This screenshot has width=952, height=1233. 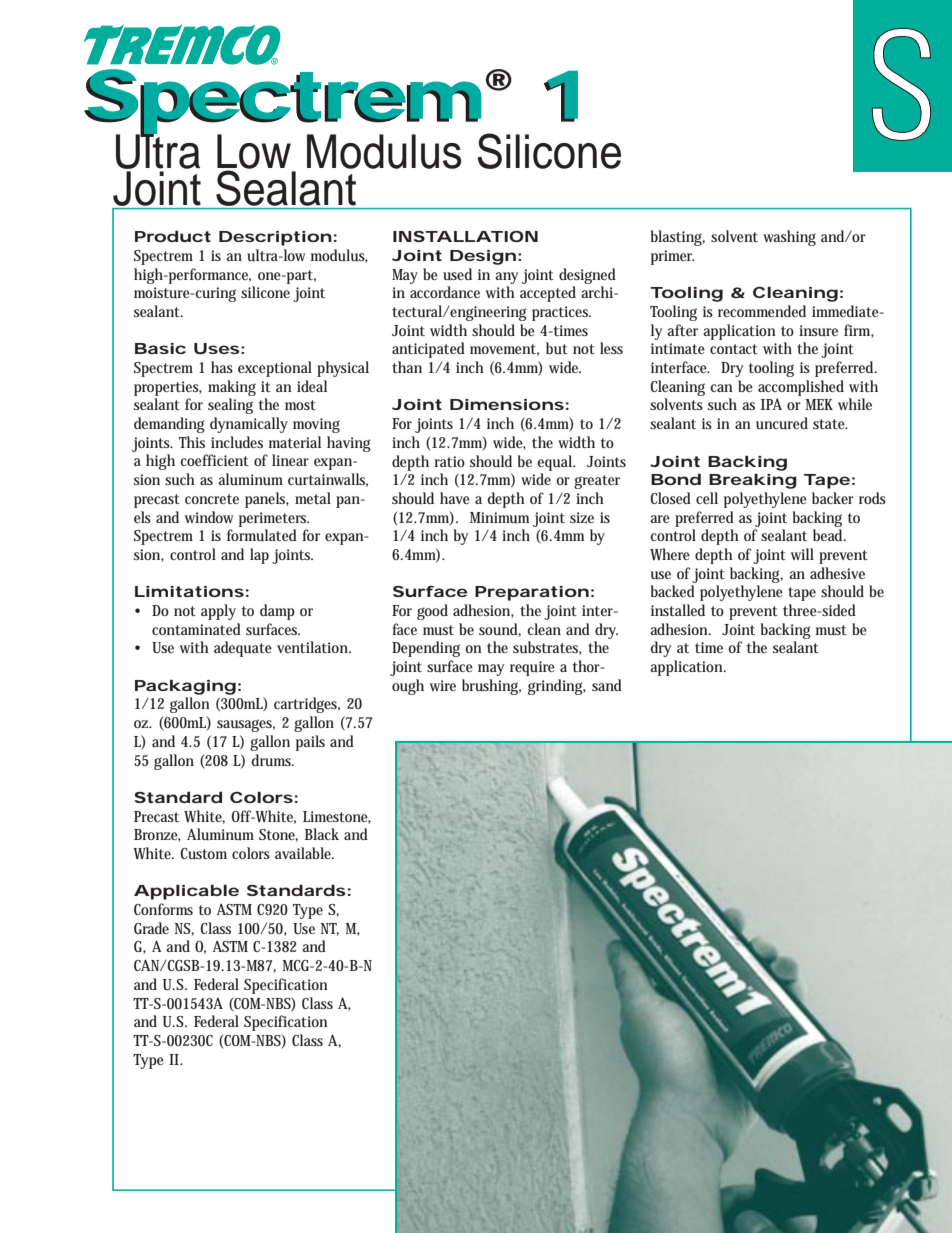 What do you see at coordinates (259, 556) in the screenshot?
I see `lap` at bounding box center [259, 556].
